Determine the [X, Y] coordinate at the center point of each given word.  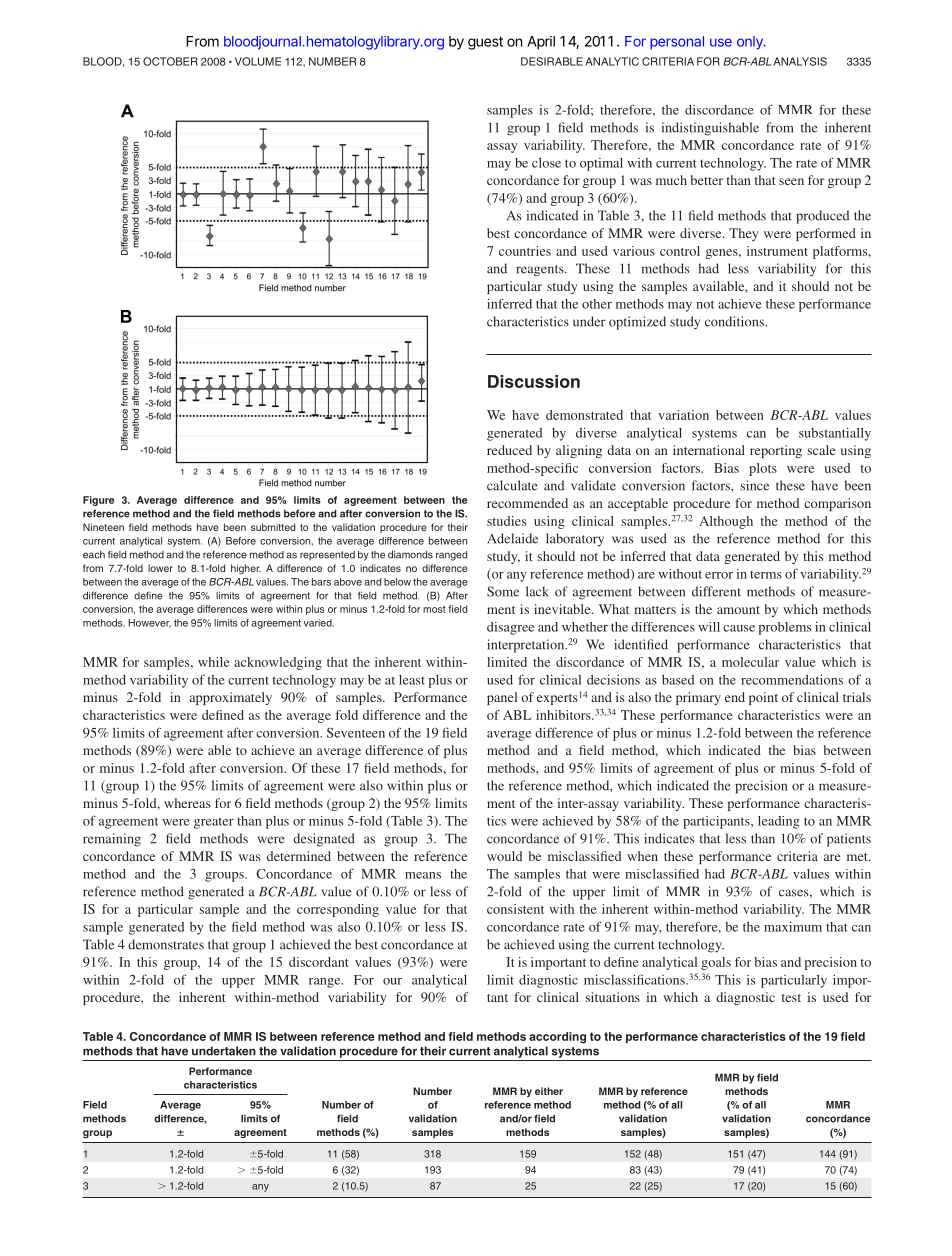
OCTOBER [170, 61]
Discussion [534, 381]
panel [502, 698]
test [791, 998]
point [763, 698]
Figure [98, 501]
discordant [318, 962]
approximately [231, 698]
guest [485, 43]
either [549, 1091]
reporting [776, 451]
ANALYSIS [800, 61]
